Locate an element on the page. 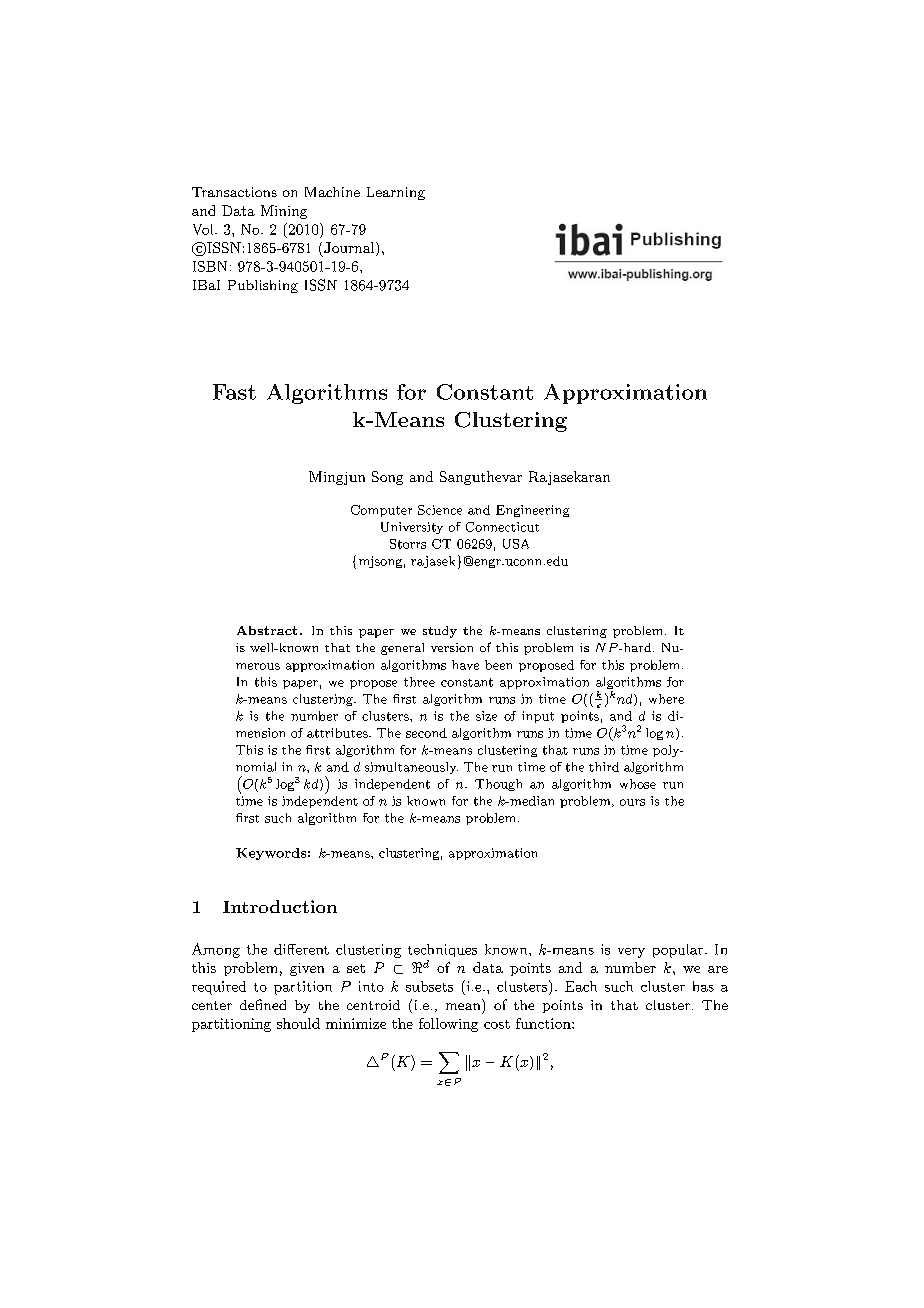 The width and height of the page is (924, 1308). ours is located at coordinates (632, 802).
